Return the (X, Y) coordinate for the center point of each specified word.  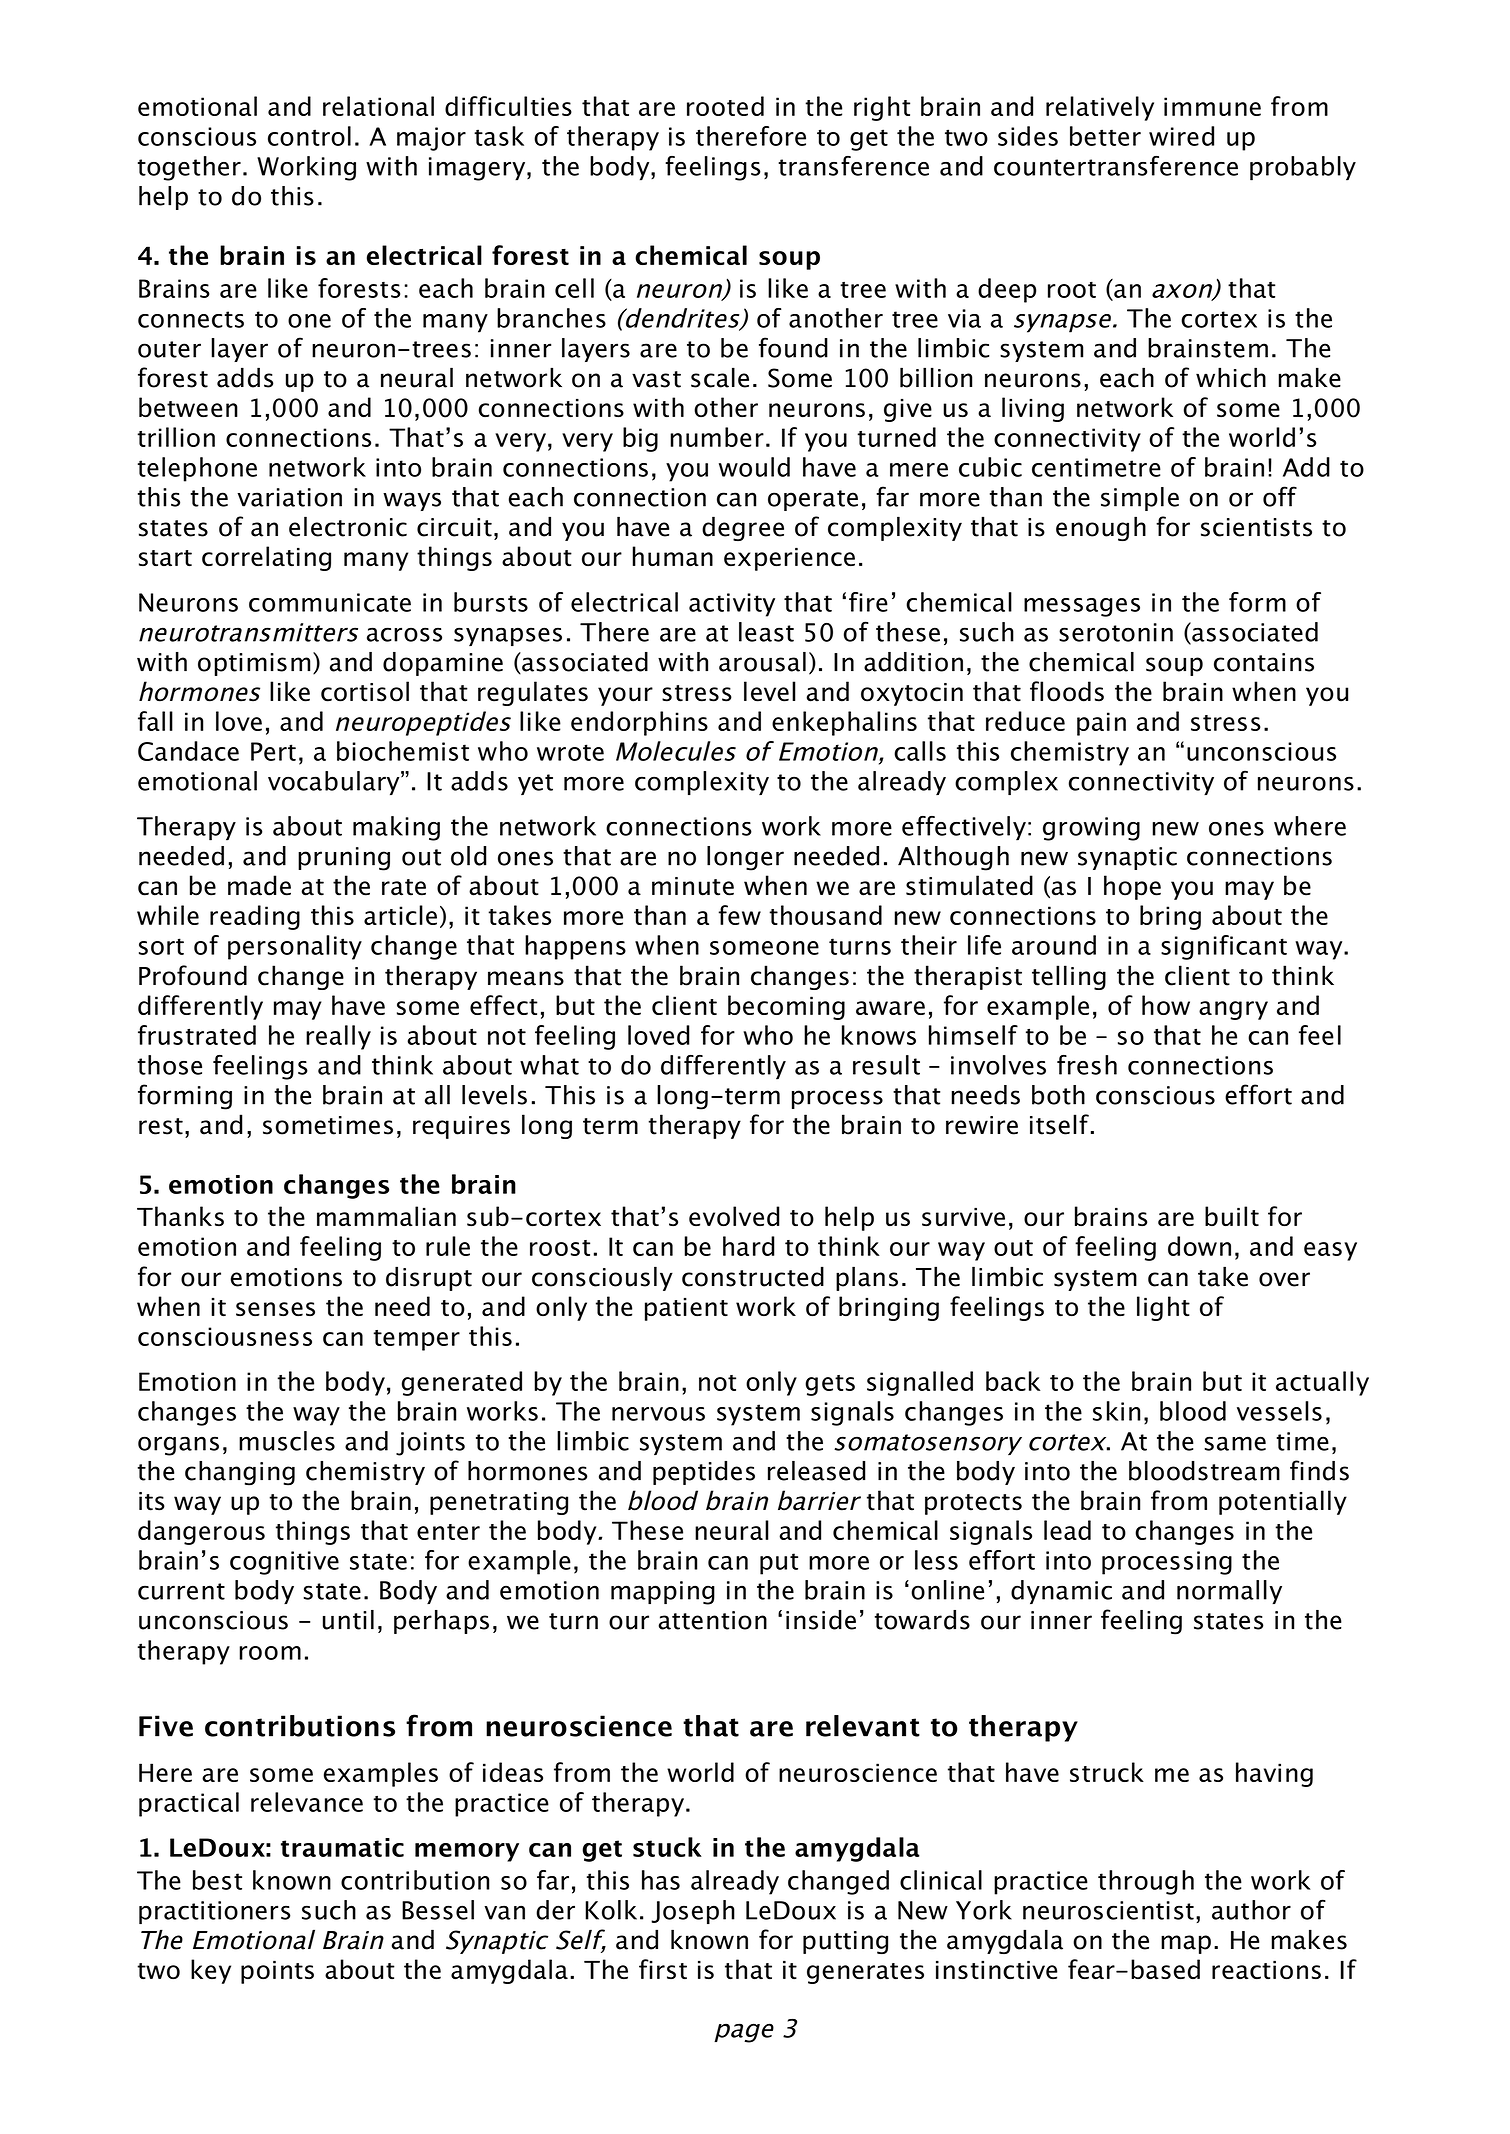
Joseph (693, 1912)
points (277, 1972)
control (309, 136)
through (1146, 1882)
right (882, 108)
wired (1181, 136)
